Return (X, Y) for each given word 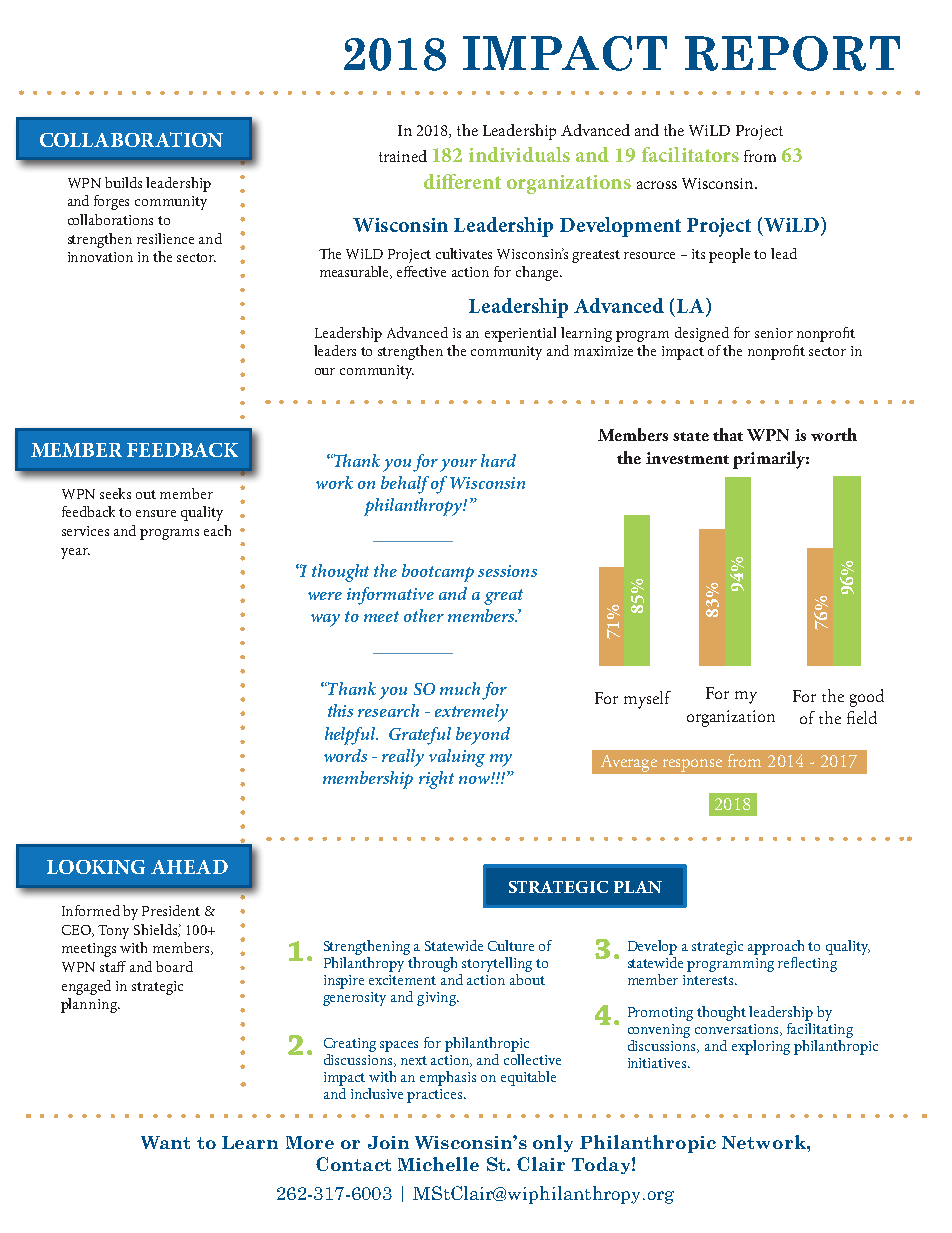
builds (123, 182)
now (475, 780)
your (458, 465)
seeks (115, 493)
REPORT (792, 53)
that (728, 434)
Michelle (438, 1164)
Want (165, 1142)
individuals (519, 154)
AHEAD (189, 867)
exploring (761, 1047)
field (862, 717)
